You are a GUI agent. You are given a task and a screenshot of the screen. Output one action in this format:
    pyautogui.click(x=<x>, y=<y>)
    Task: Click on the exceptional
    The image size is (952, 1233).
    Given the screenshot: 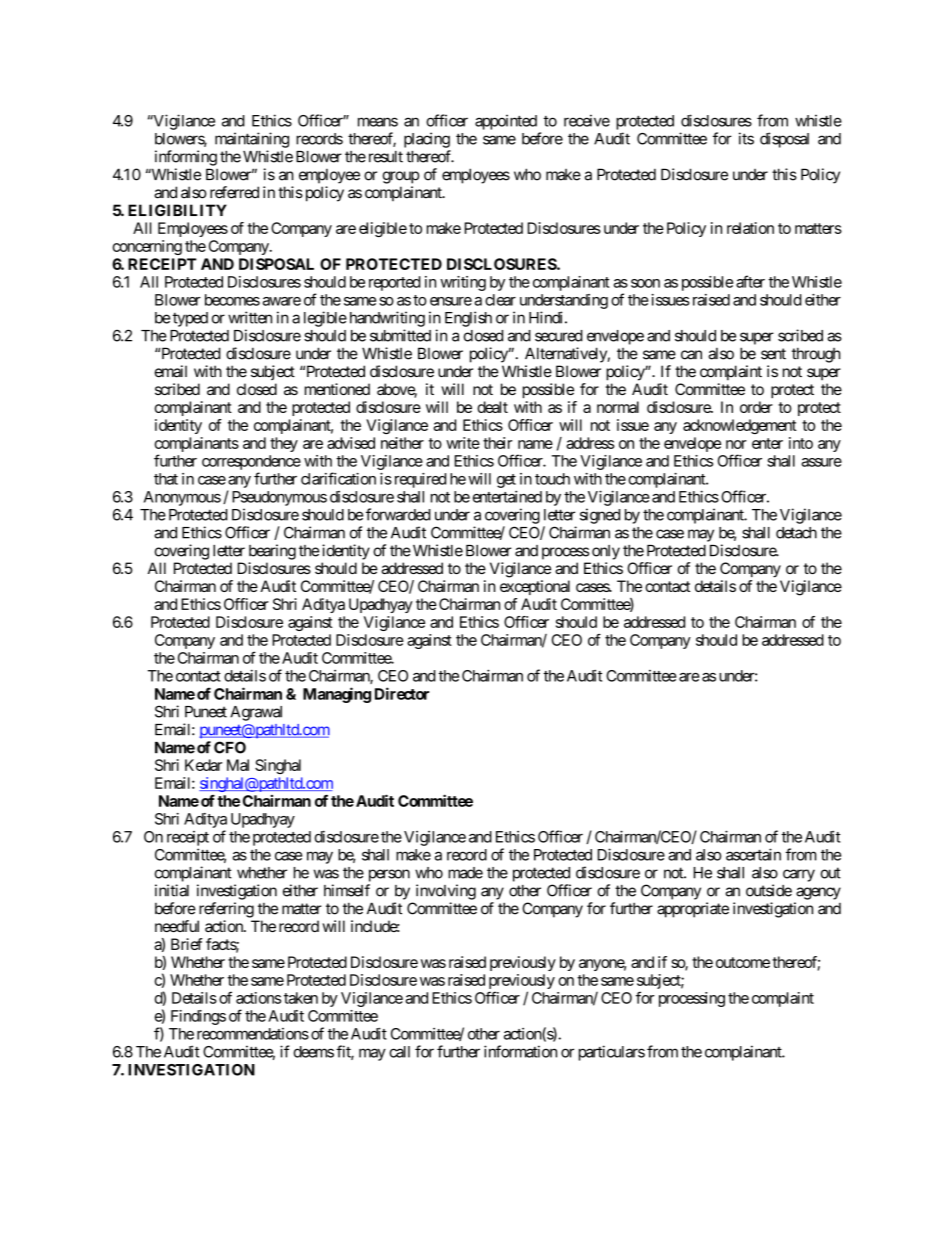 What is the action you would take?
    pyautogui.click(x=535, y=587)
